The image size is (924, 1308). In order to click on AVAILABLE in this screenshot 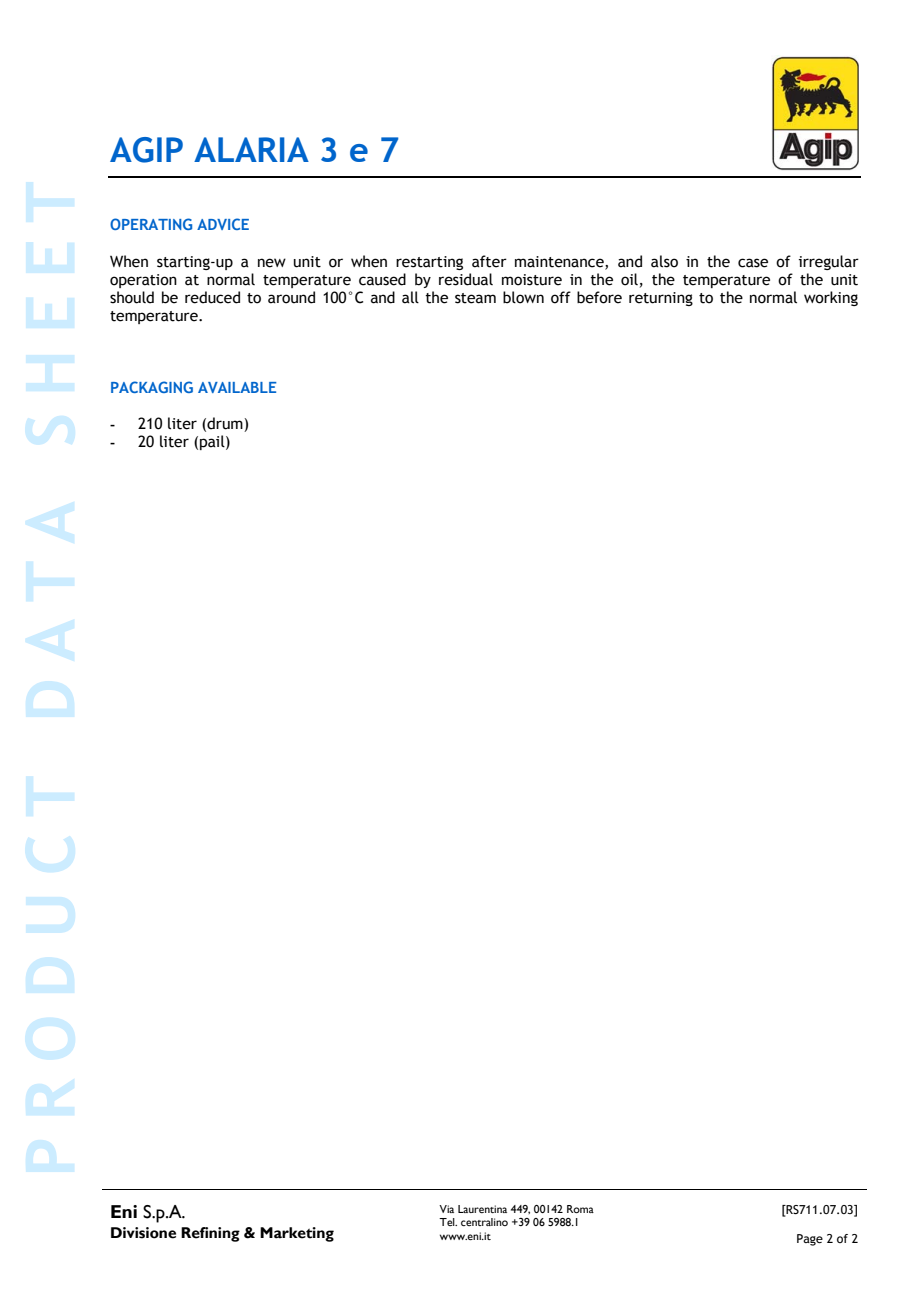, I will do `click(237, 387)`.
